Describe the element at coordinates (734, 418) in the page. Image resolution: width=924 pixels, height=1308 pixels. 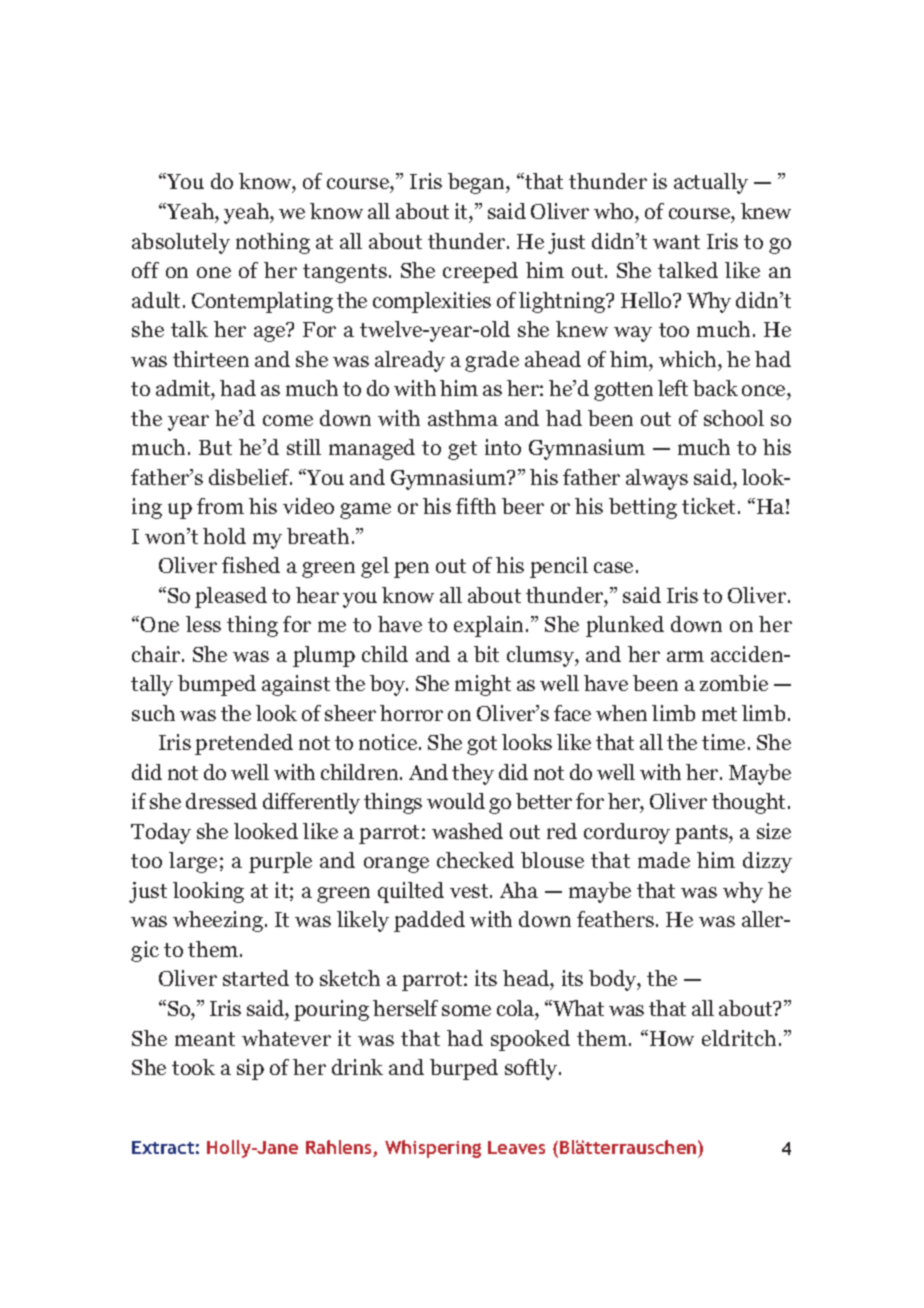
I see `school` at that location.
